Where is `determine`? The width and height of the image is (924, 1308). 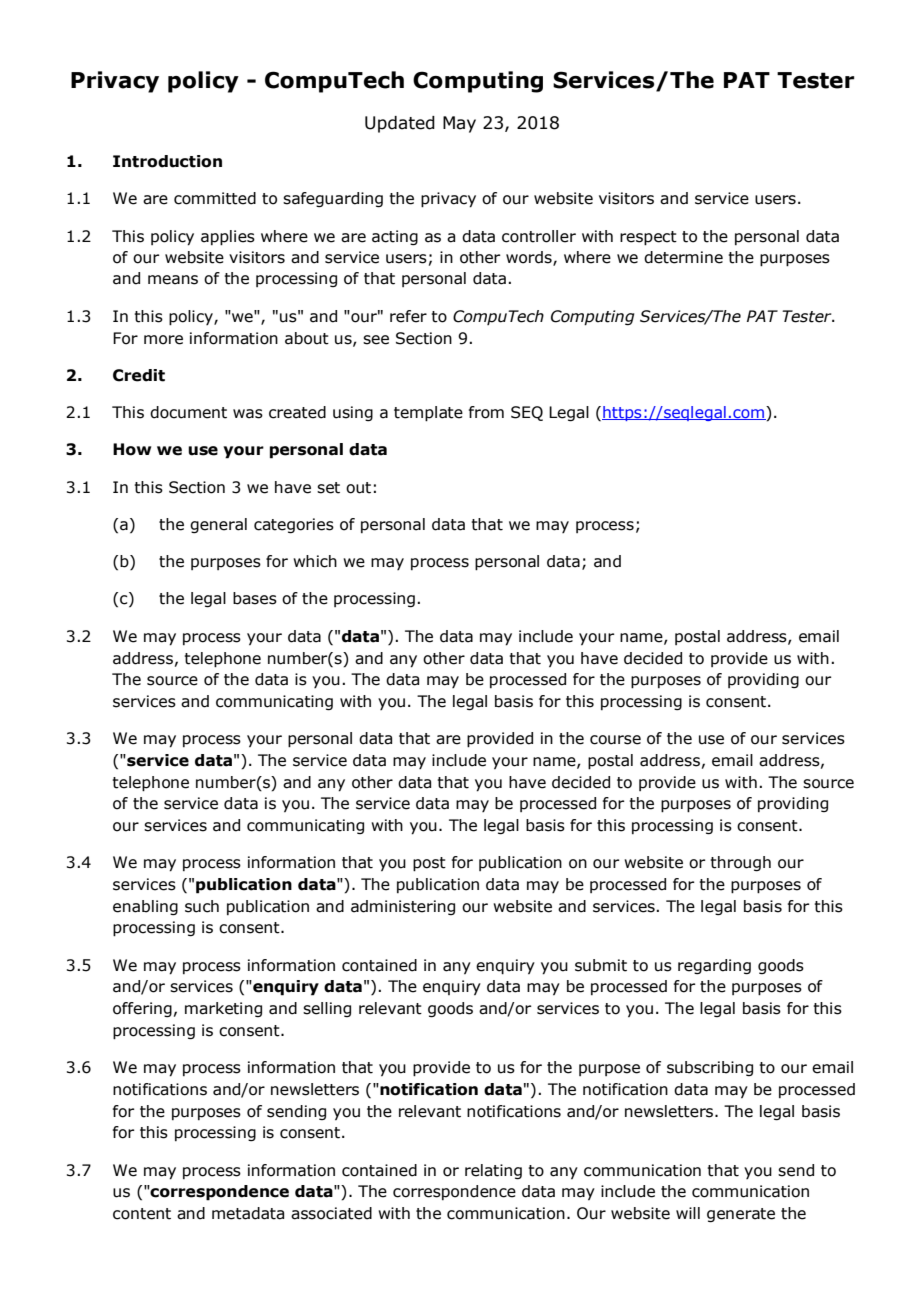 determine is located at coordinates (683, 257).
